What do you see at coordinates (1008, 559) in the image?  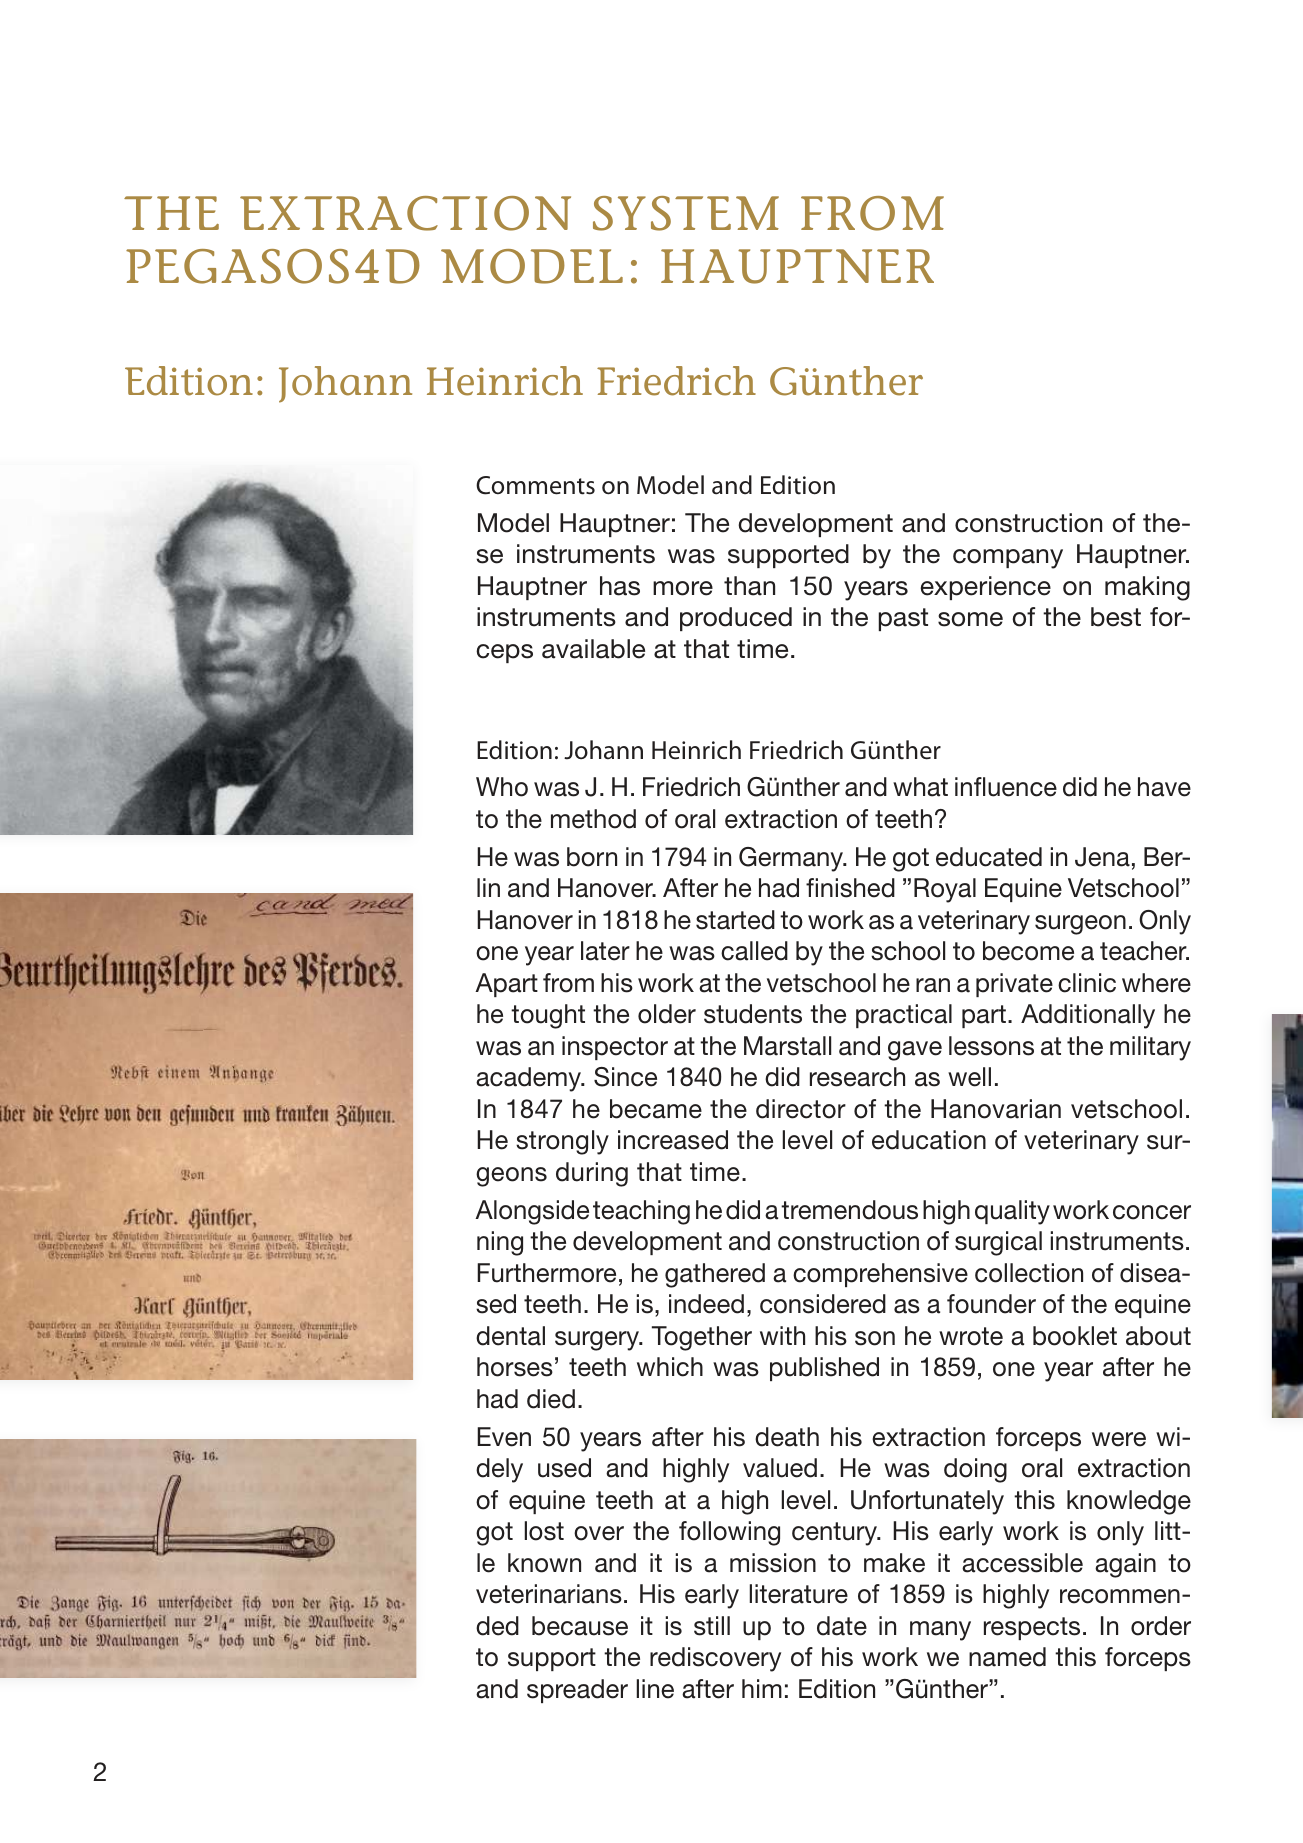 I see `company` at bounding box center [1008, 559].
